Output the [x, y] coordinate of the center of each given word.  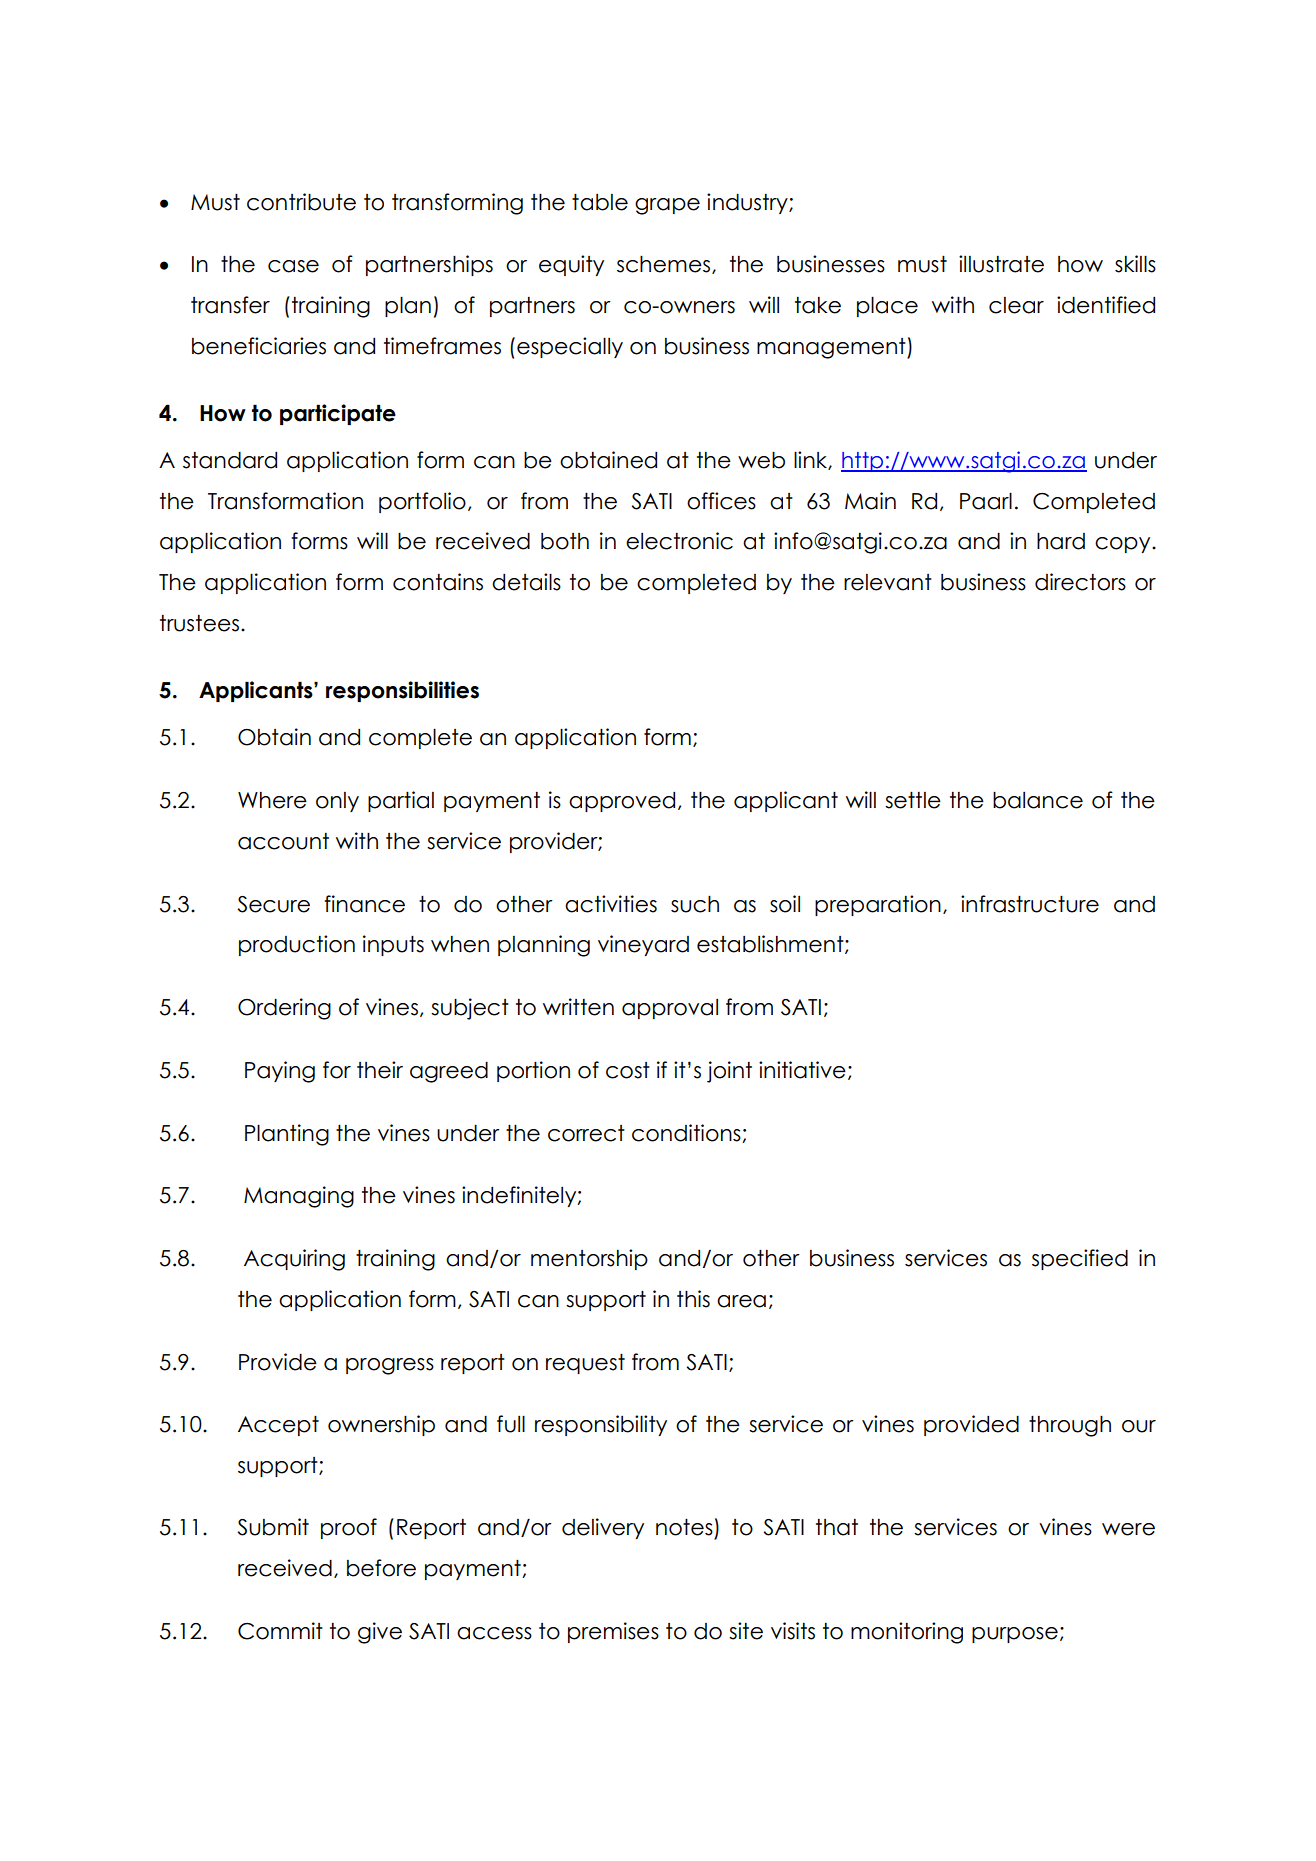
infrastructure [1030, 904]
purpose [1015, 1635]
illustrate [1001, 264]
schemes [663, 264]
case [293, 266]
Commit [280, 1631]
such [695, 904]
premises [613, 1632]
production [297, 945]
